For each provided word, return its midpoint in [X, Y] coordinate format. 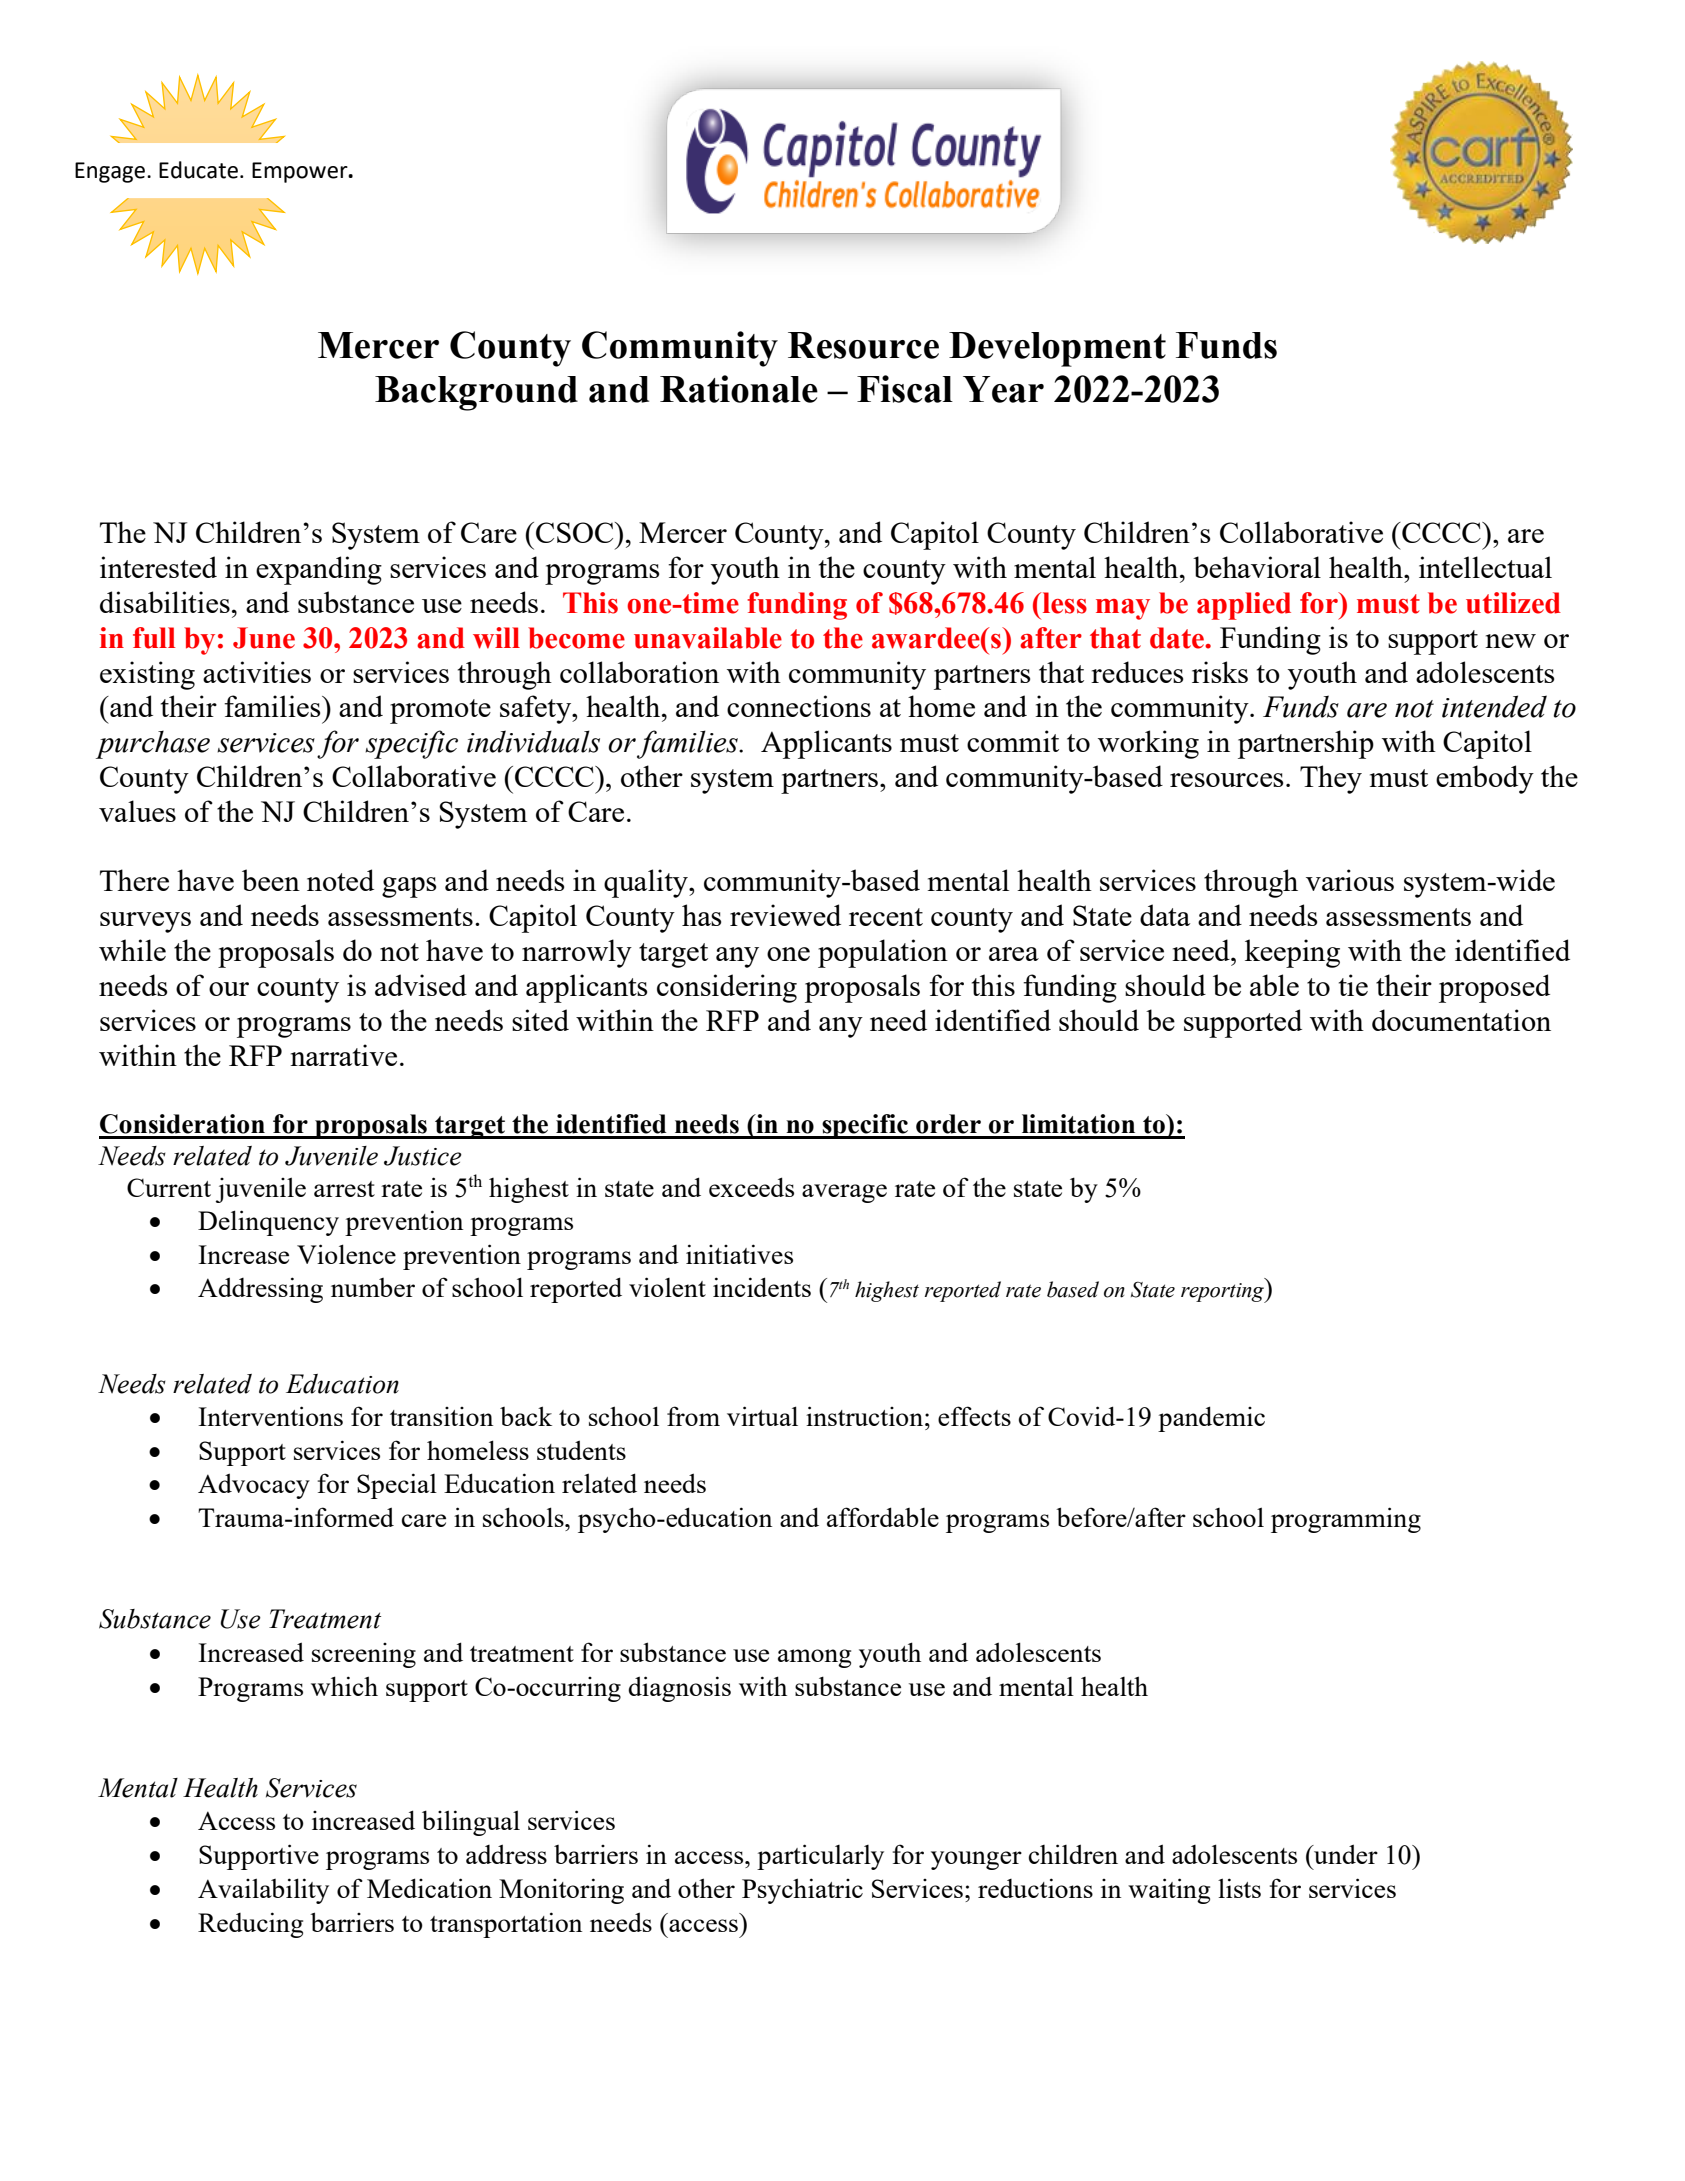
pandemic [1211, 1419]
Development [1057, 349]
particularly [820, 1857]
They [1331, 779]
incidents [762, 1287]
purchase [153, 744]
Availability [263, 1891]
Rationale [739, 389]
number [373, 1287]
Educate [198, 170]
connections [799, 706]
